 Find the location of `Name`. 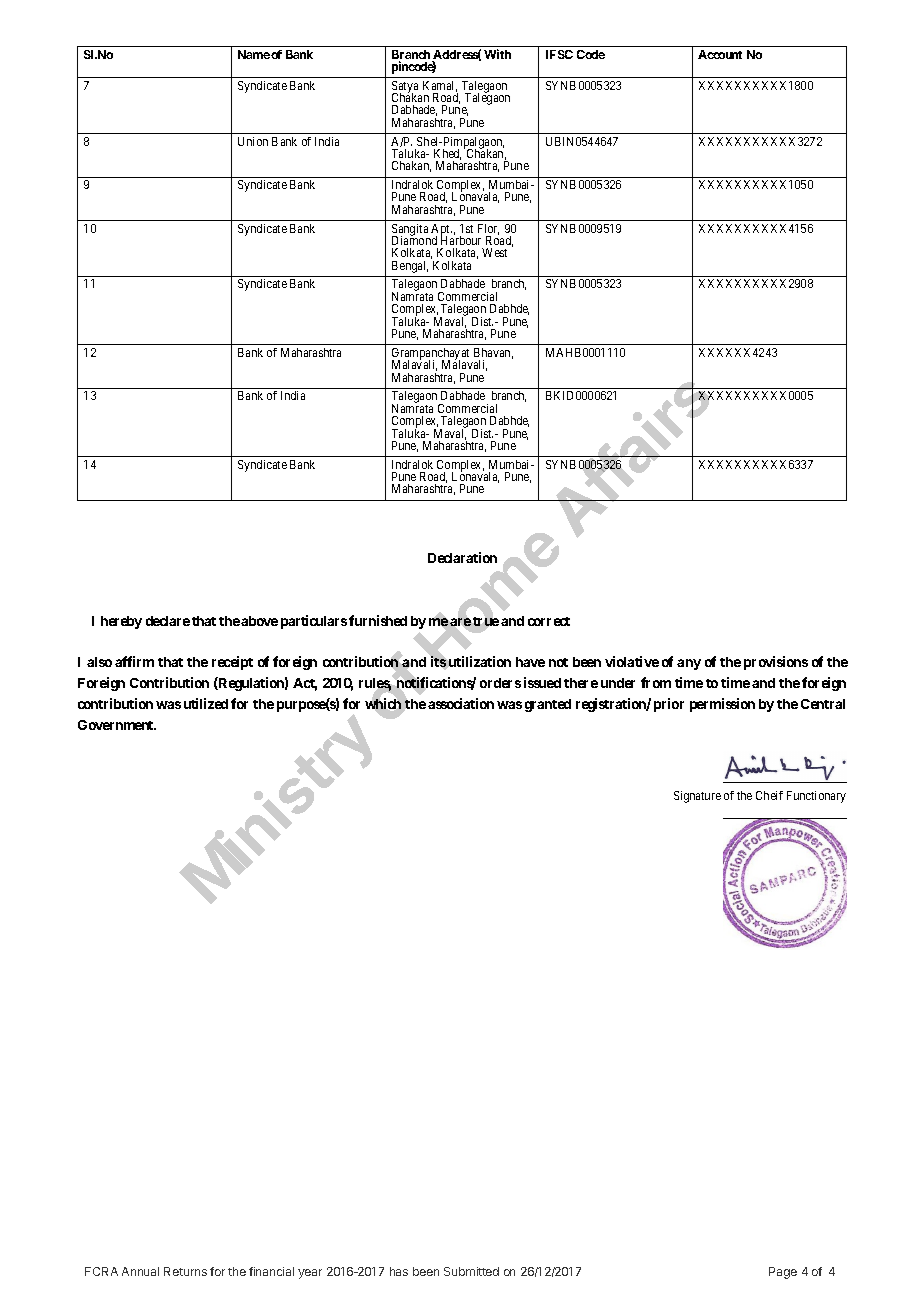

Name is located at coordinates (254, 54).
